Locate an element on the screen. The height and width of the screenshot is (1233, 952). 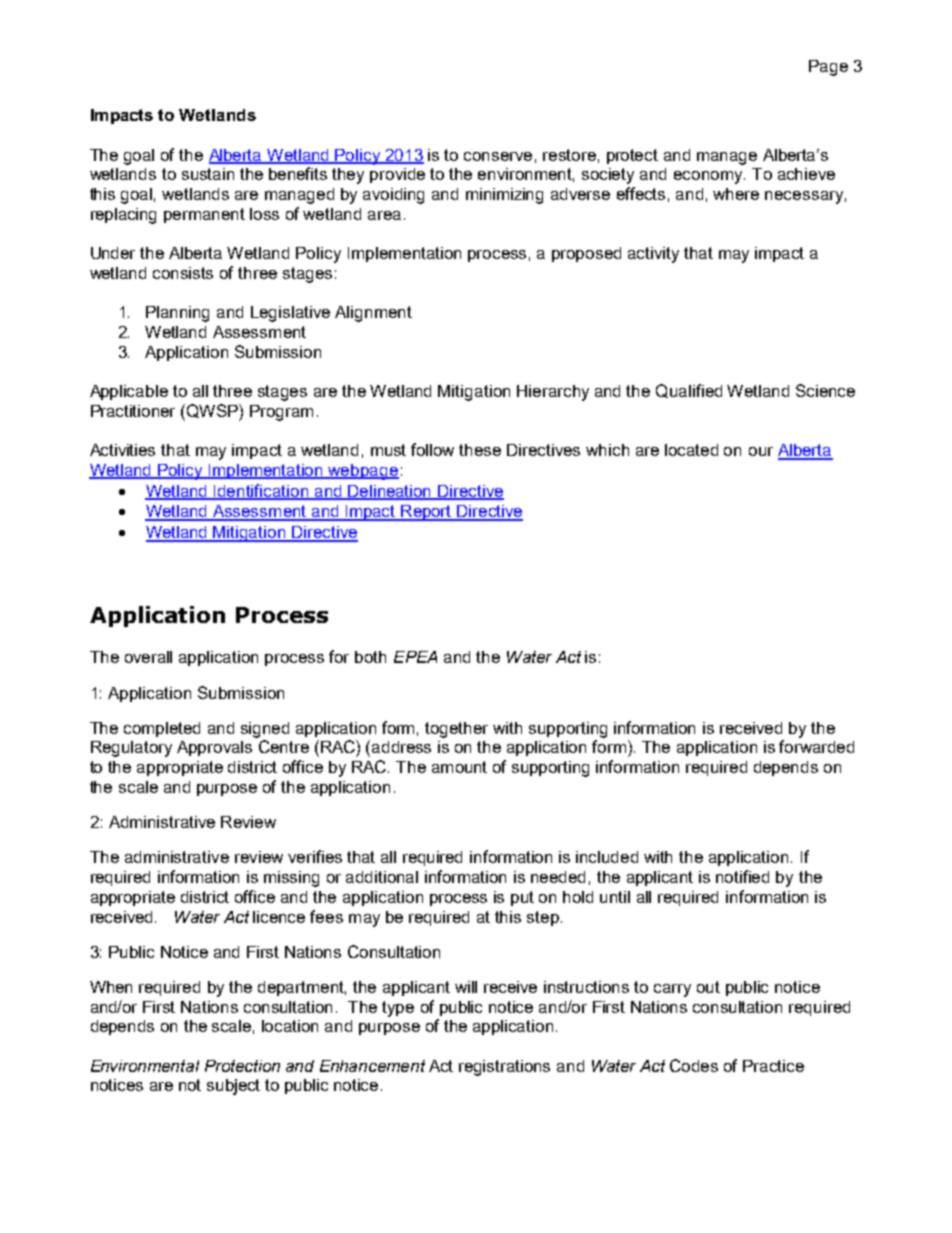
these is located at coordinates (480, 450).
